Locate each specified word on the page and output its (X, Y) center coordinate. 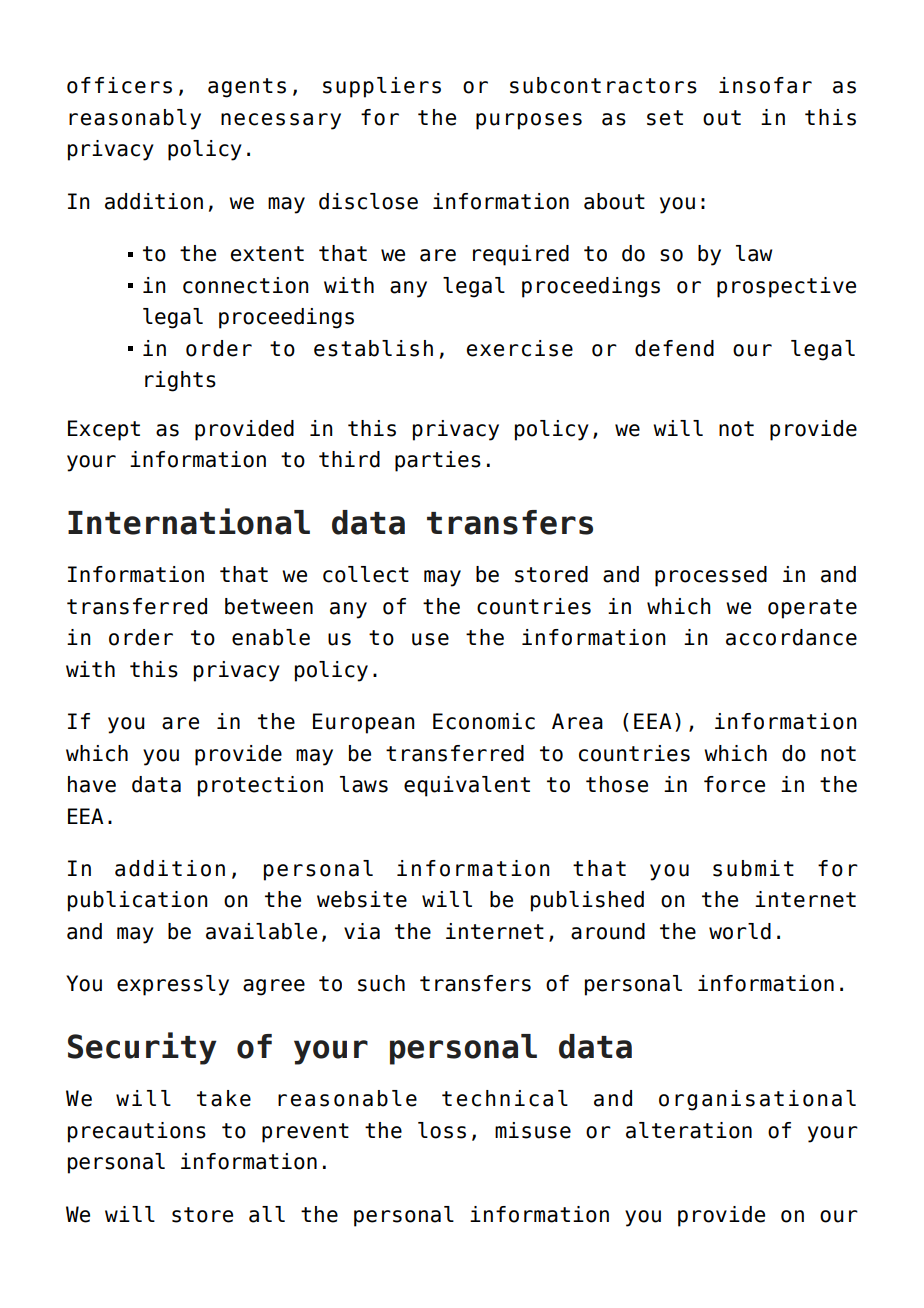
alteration (689, 1130)
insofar (765, 85)
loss (442, 1130)
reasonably (135, 119)
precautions (137, 1132)
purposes (529, 121)
